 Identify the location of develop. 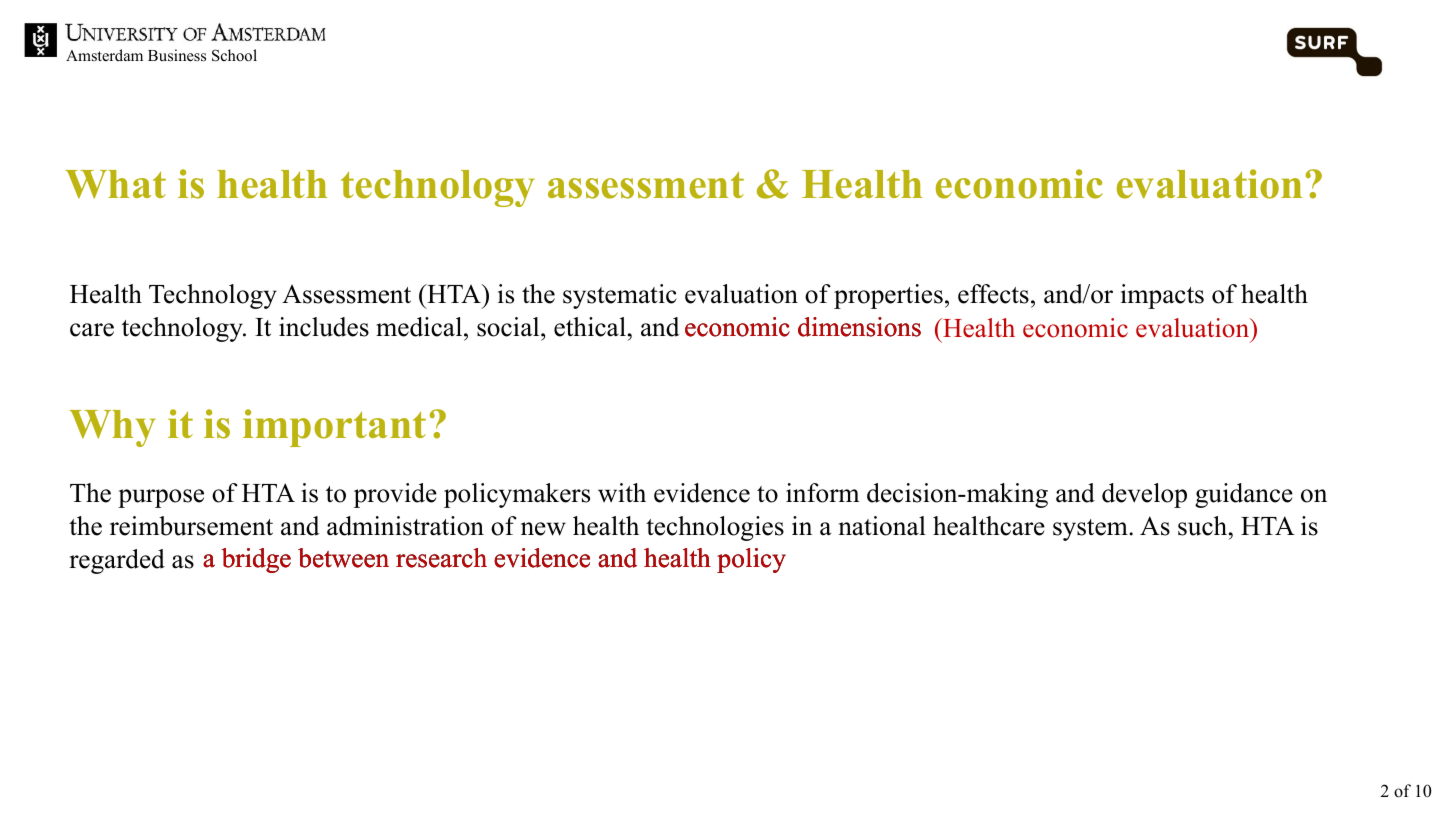
(1144, 495).
